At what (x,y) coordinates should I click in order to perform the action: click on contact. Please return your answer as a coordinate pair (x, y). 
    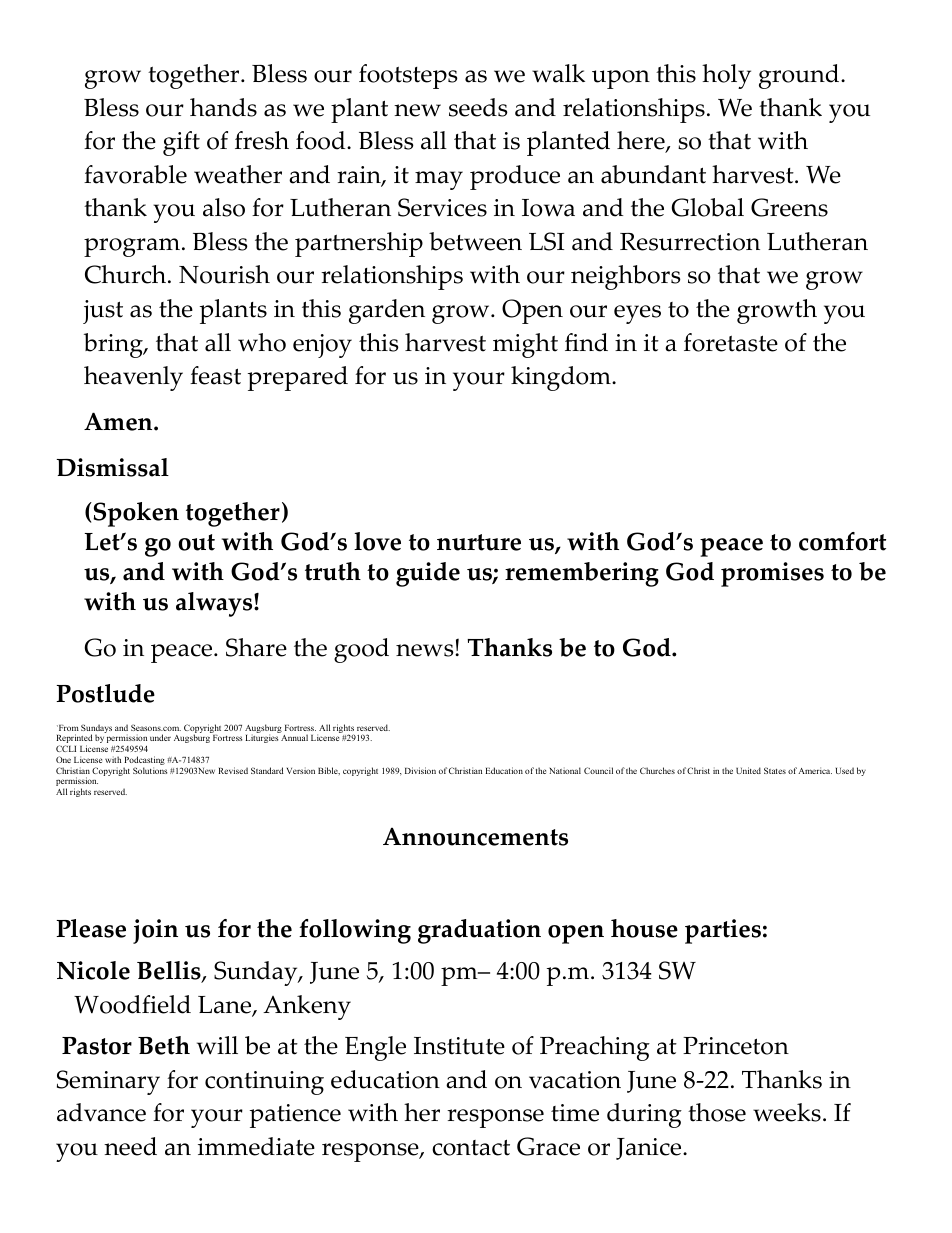
    Looking at the image, I should click on (471, 1147).
